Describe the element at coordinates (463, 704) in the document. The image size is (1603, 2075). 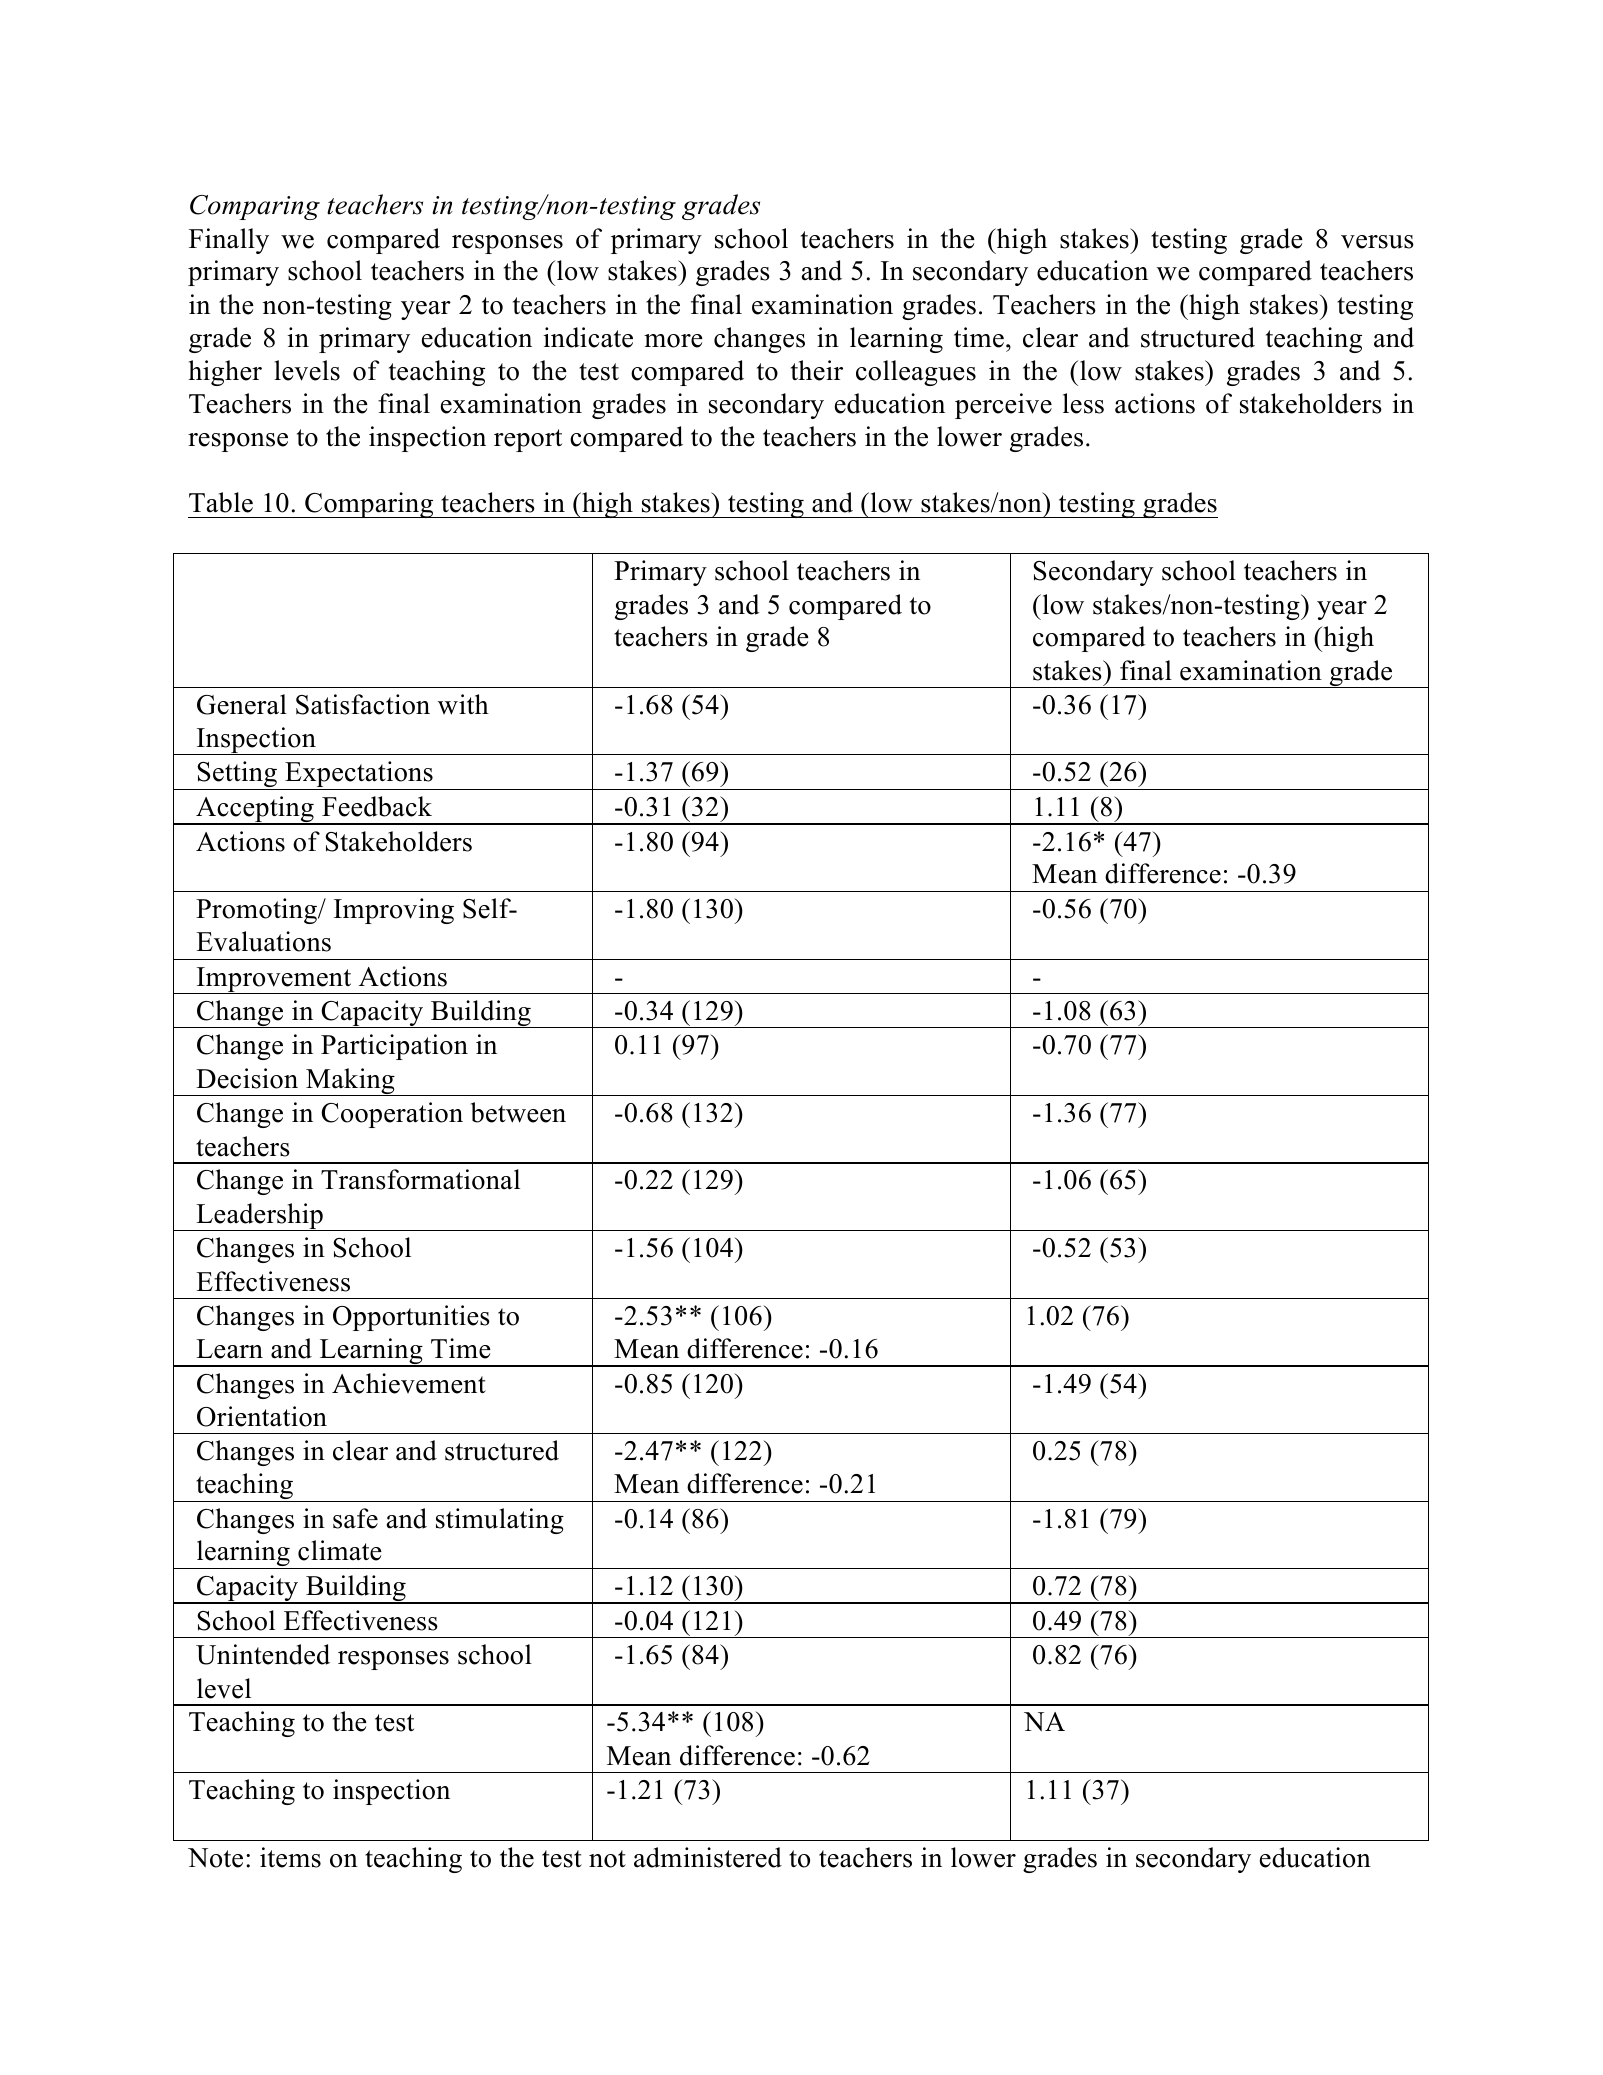
I see `with` at that location.
